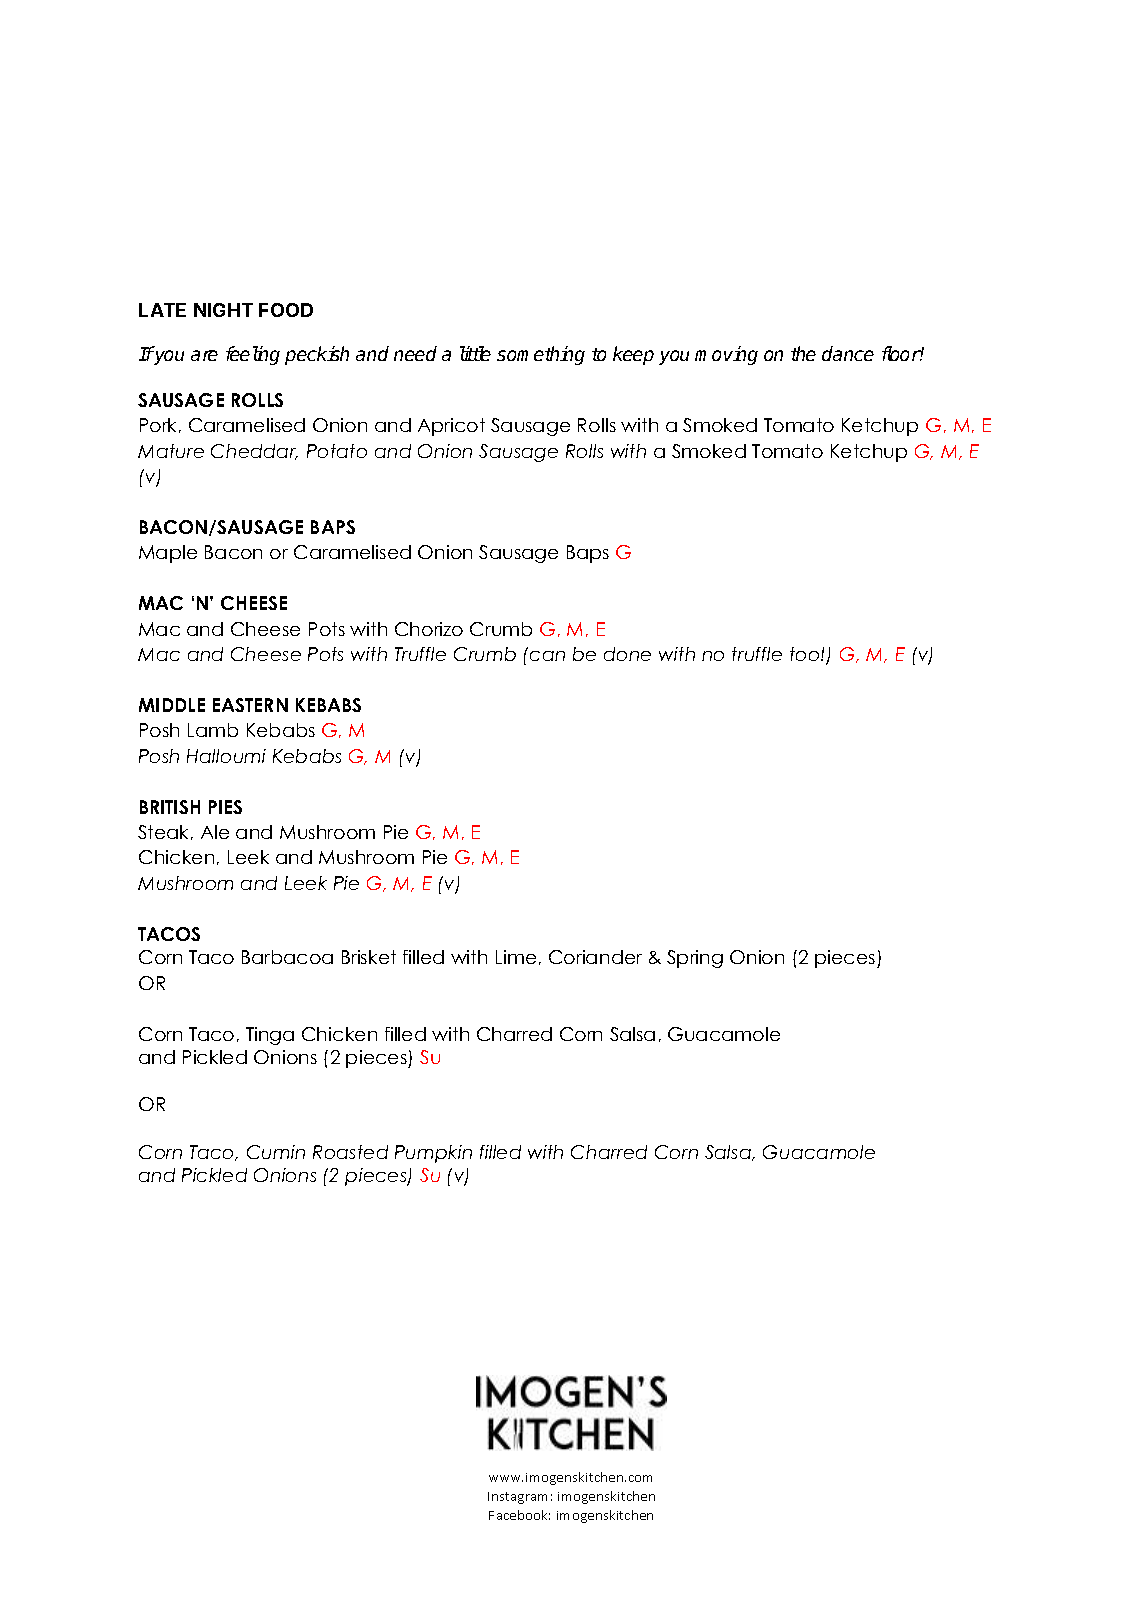 The height and width of the screenshot is (1618, 1144). Describe the element at coordinates (475, 353) in the screenshot. I see `little` at that location.
